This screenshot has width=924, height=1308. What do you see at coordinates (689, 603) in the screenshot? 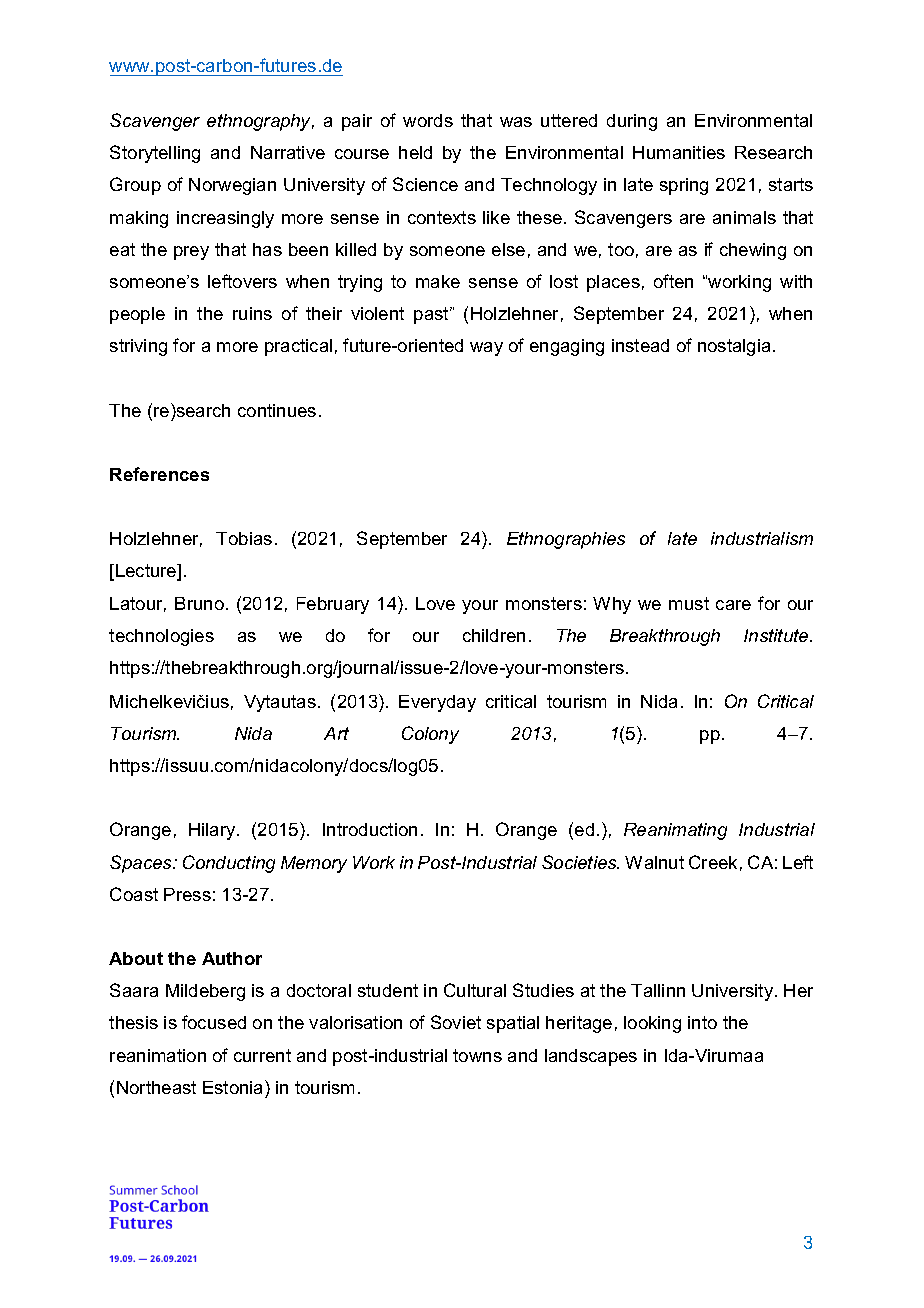
I see `must` at bounding box center [689, 603].
